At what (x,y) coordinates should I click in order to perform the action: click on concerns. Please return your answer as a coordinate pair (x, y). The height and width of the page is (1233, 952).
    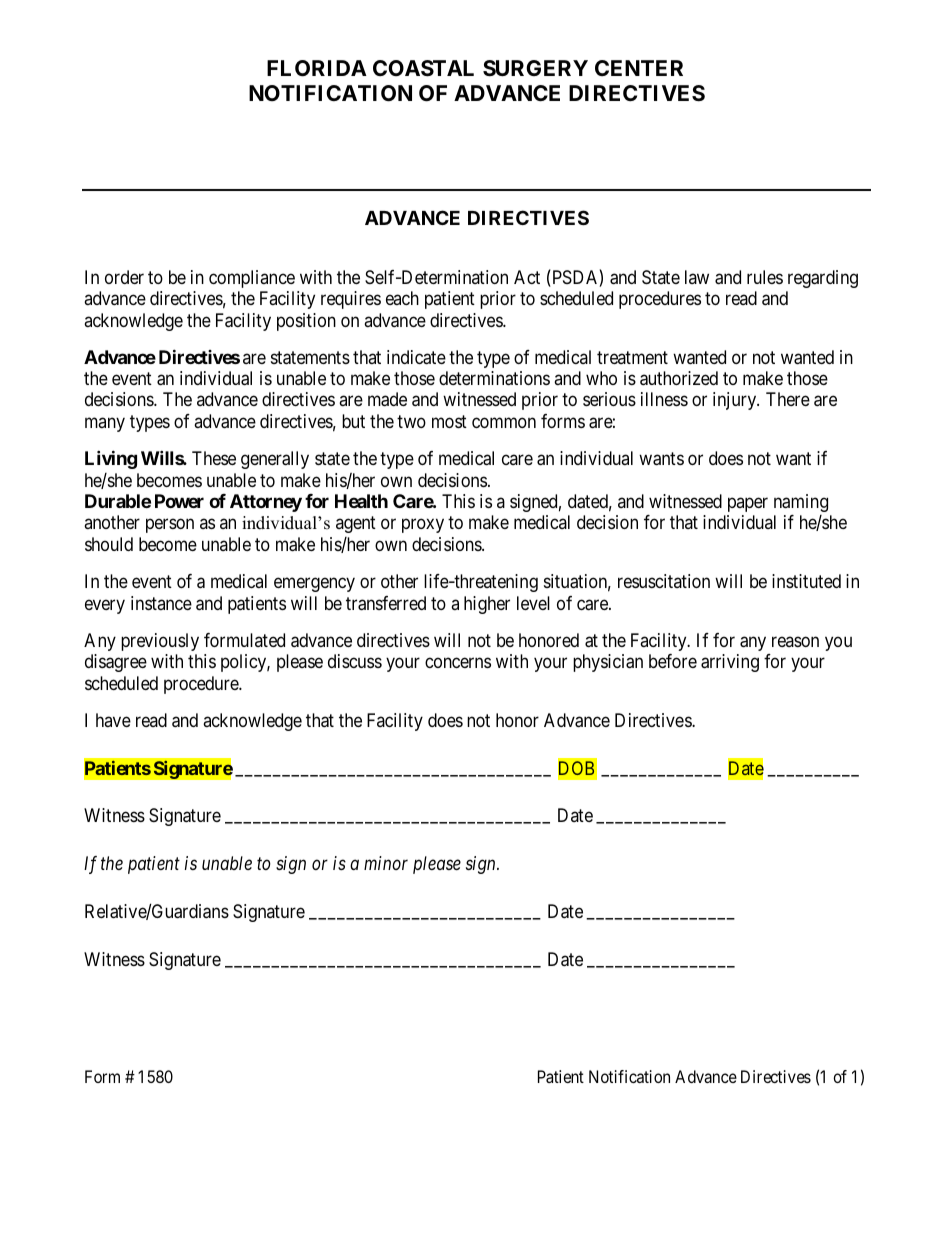
    Looking at the image, I should click on (458, 663).
